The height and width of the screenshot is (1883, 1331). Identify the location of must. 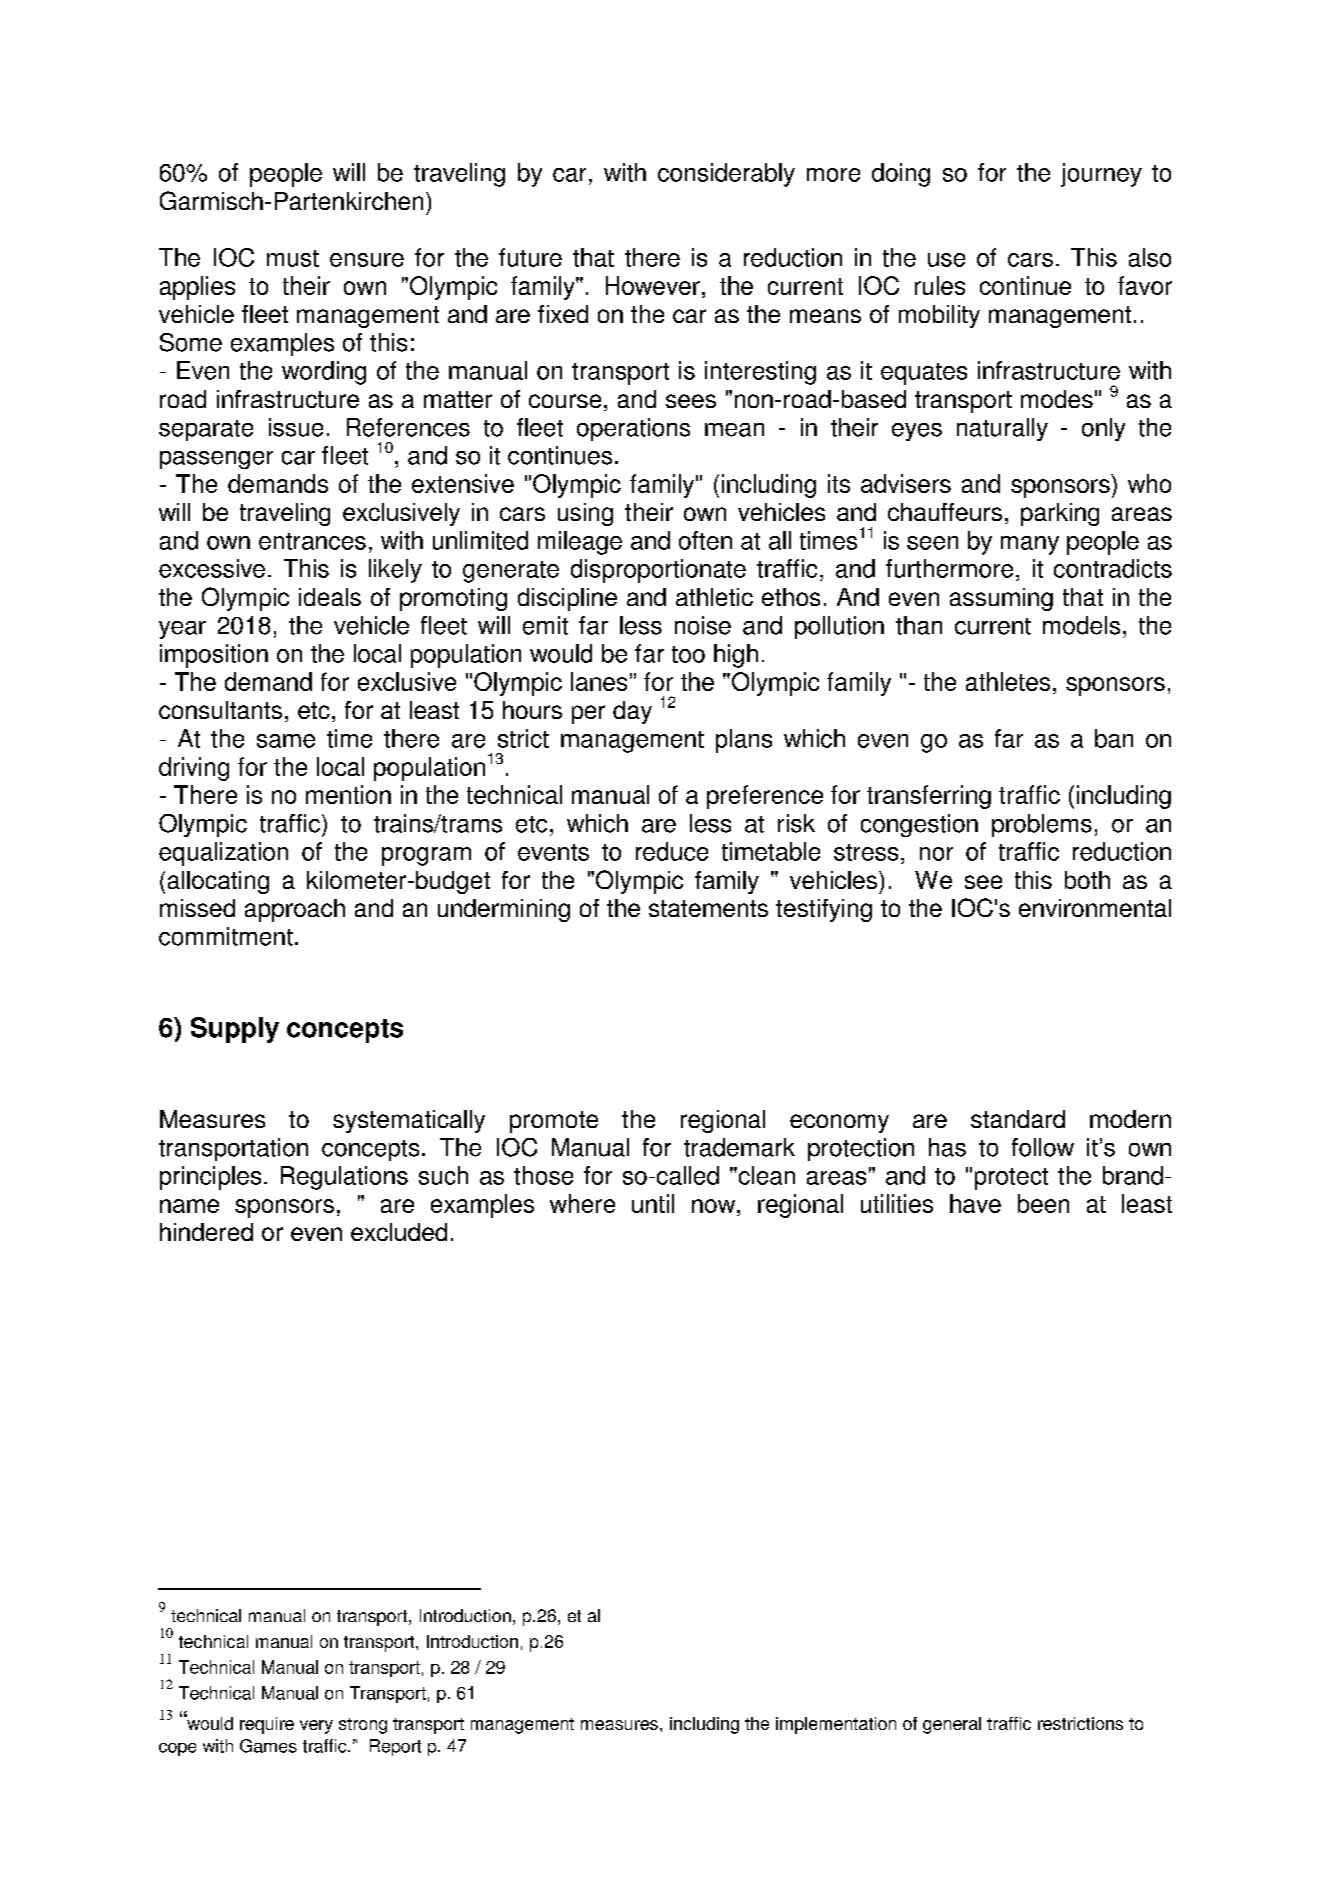
(293, 258).
